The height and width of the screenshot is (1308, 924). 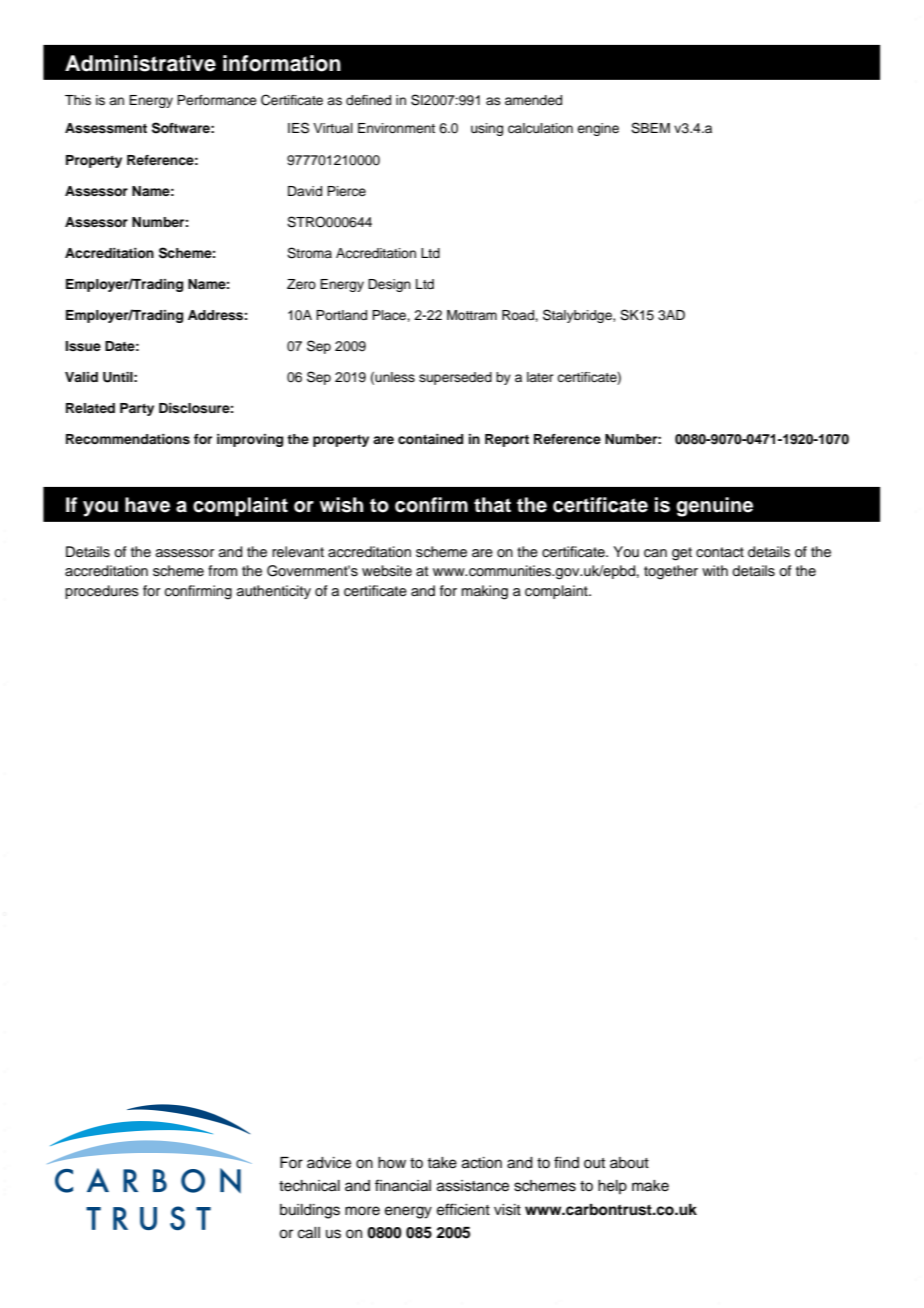 I want to click on defined, so click(x=368, y=100).
